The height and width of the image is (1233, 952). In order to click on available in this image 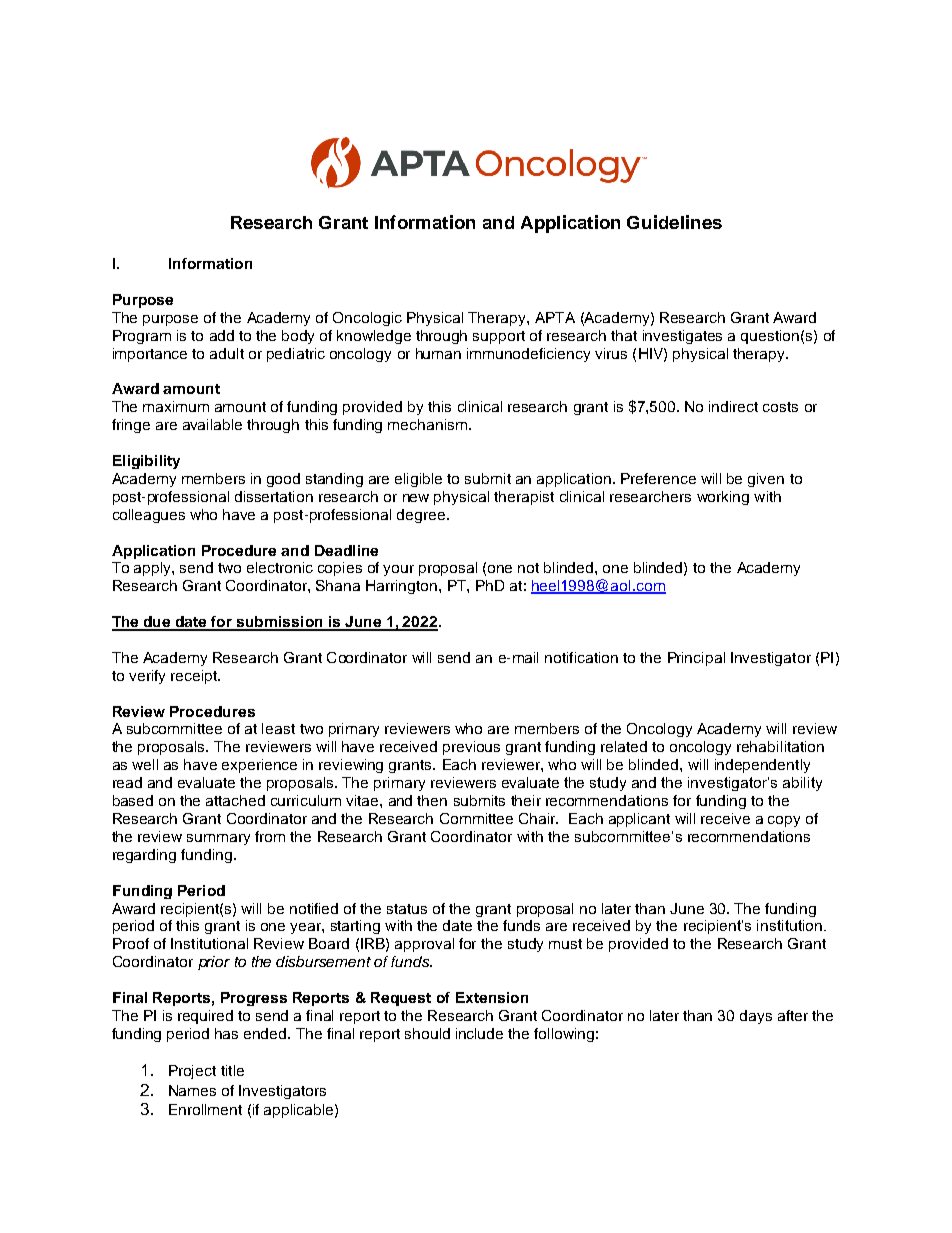, I will do `click(212, 424)`.
